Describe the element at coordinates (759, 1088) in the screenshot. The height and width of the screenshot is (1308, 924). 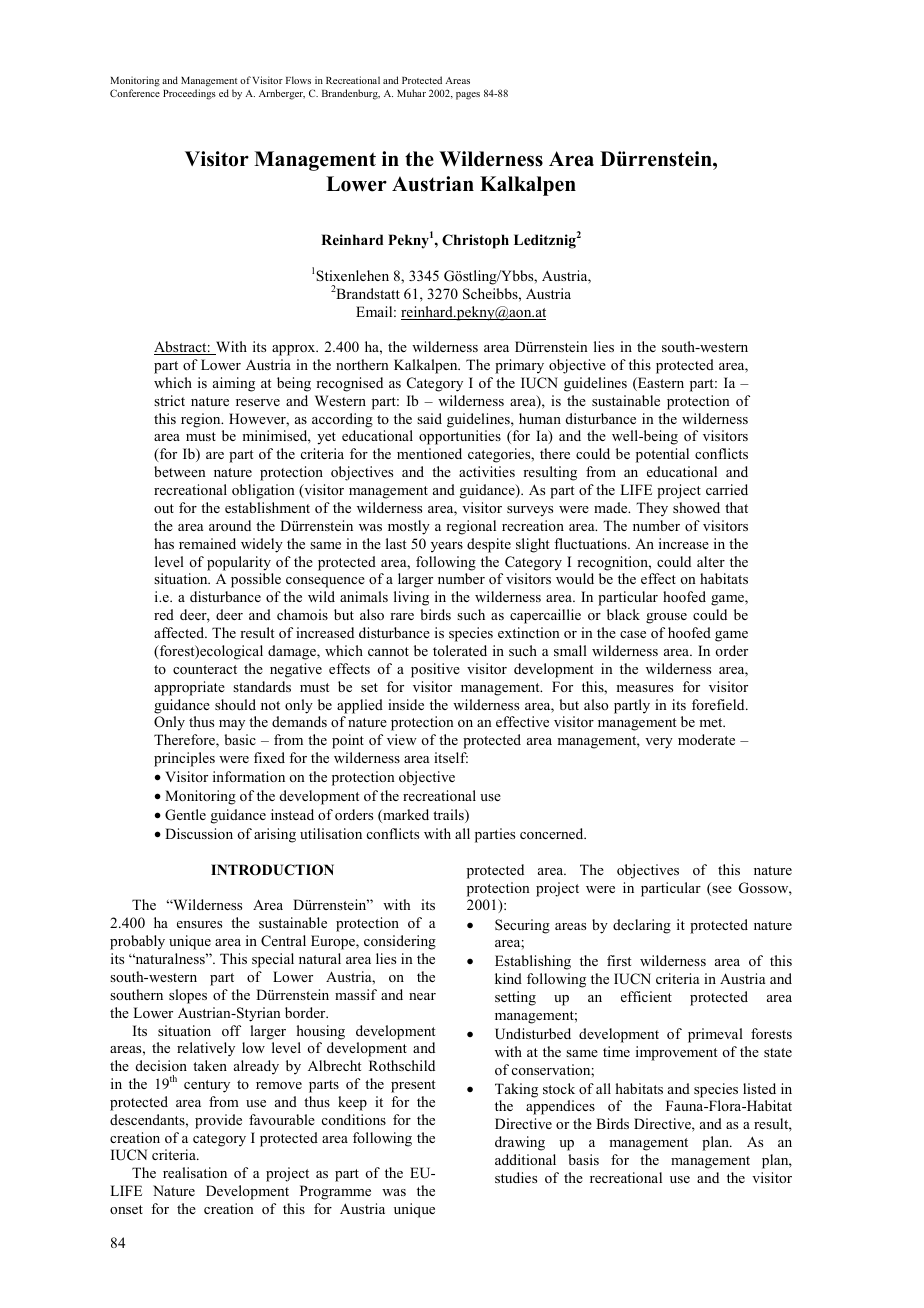
I see `listed` at that location.
